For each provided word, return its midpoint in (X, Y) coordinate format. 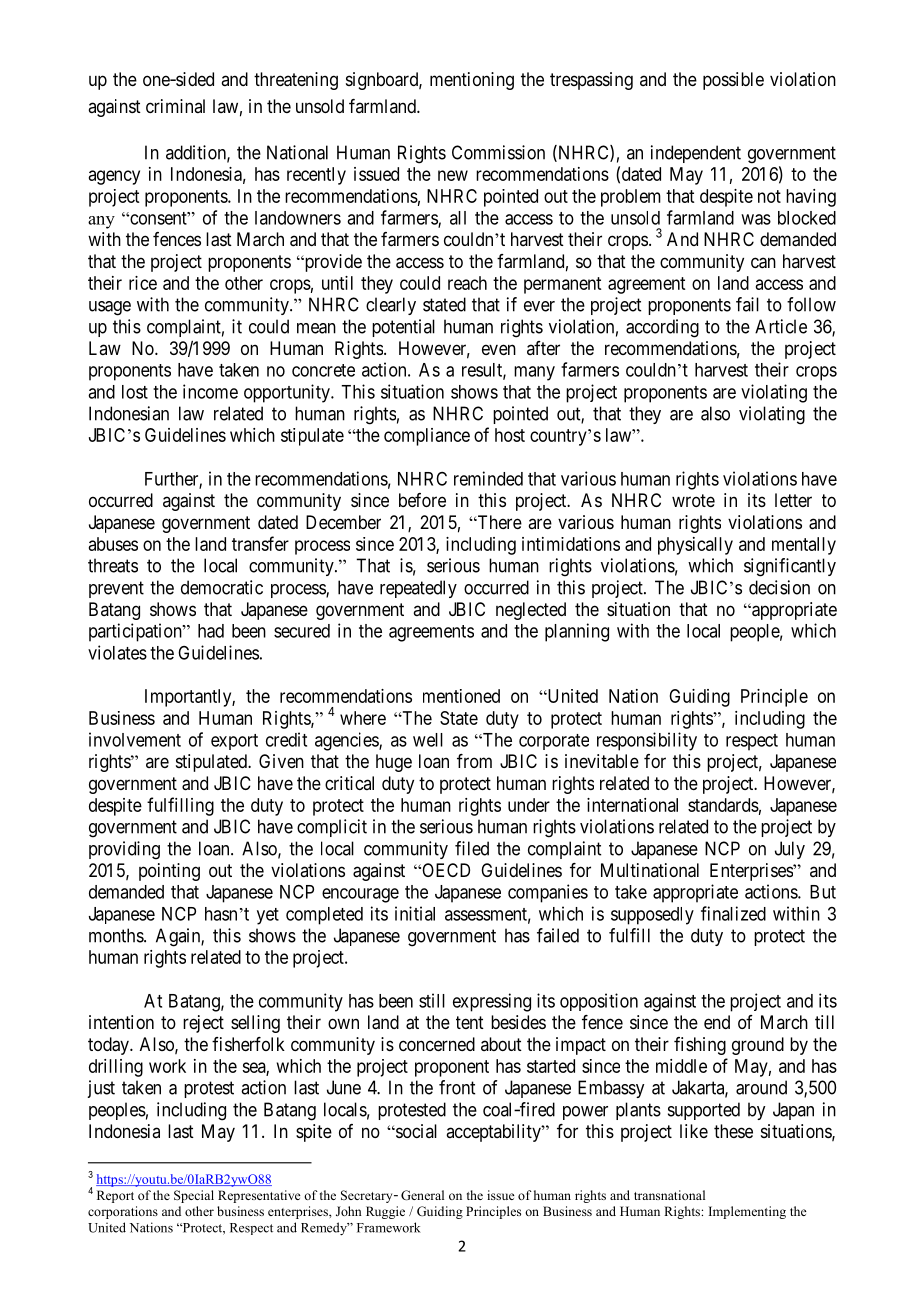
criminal (175, 106)
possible (733, 81)
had (211, 631)
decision (779, 587)
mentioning (472, 81)
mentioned (461, 696)
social (415, 1131)
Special (194, 1196)
